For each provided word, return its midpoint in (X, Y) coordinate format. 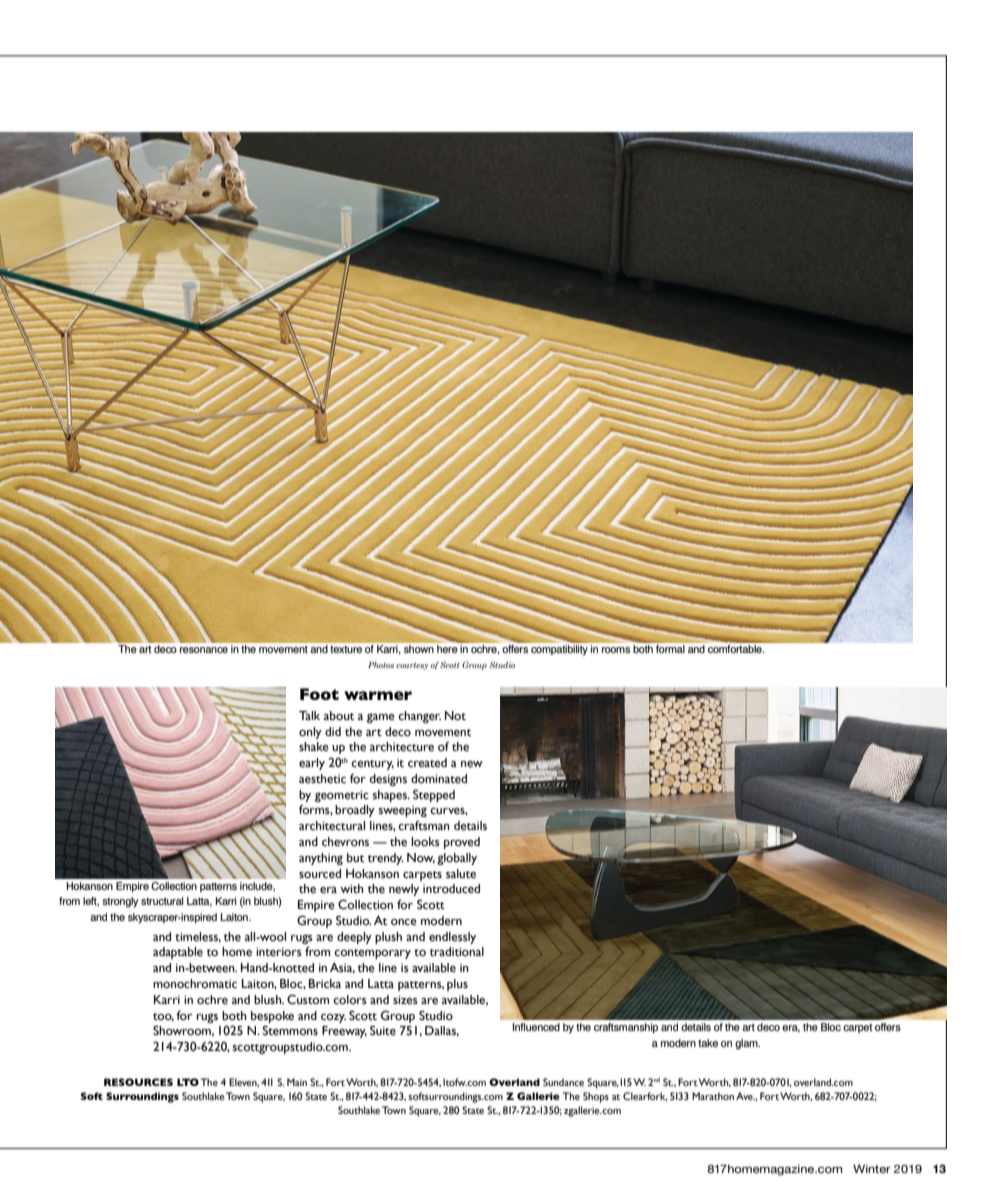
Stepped (434, 795)
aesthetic (322, 779)
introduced (451, 889)
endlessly (452, 938)
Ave (745, 1096)
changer (419, 717)
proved (462, 843)
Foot (319, 694)
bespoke (272, 1017)
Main (297, 1082)
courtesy (412, 666)
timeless (198, 937)
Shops (596, 1097)
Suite (383, 1030)
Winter (872, 1168)
